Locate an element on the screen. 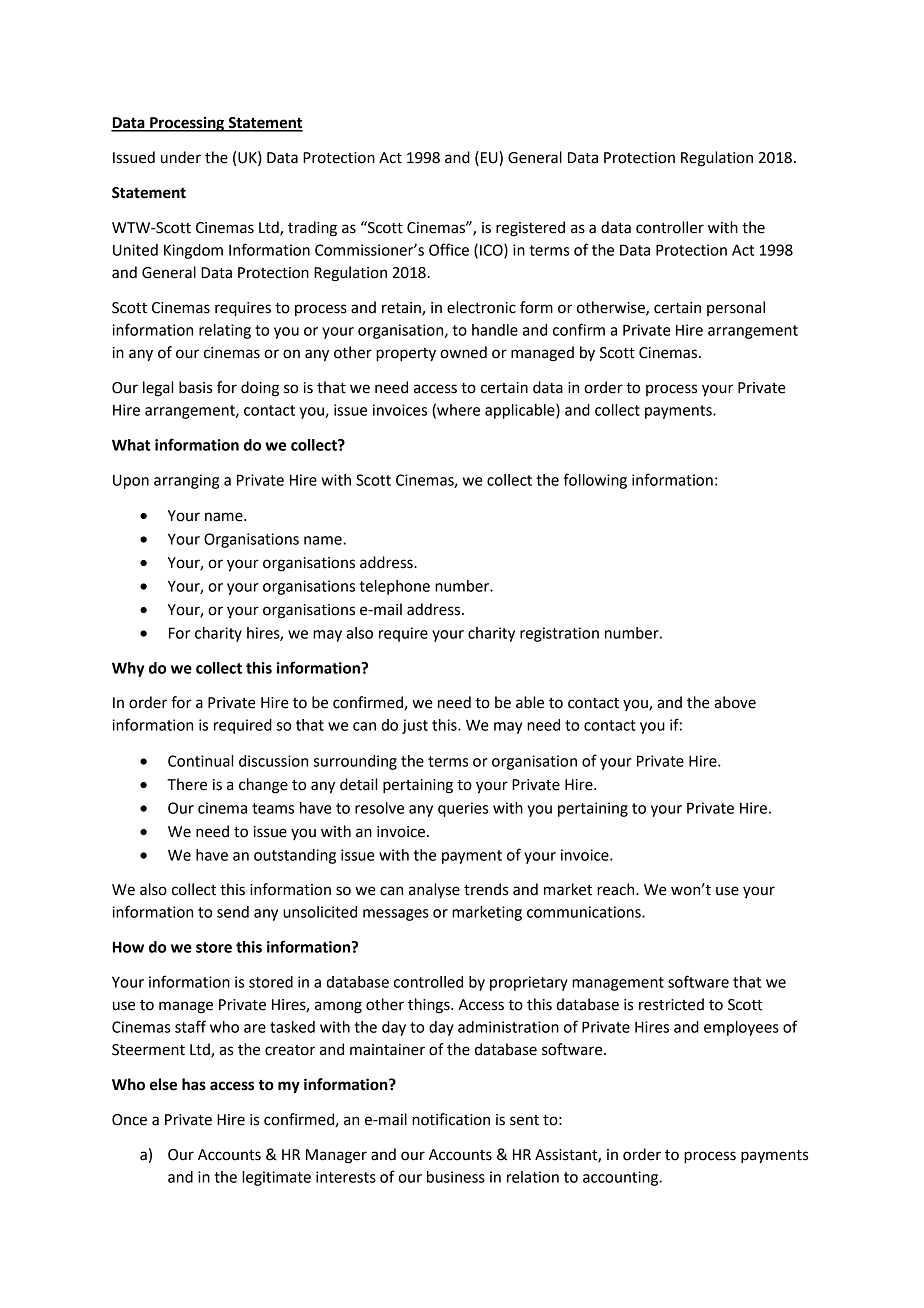  arranging is located at coordinates (186, 481).
